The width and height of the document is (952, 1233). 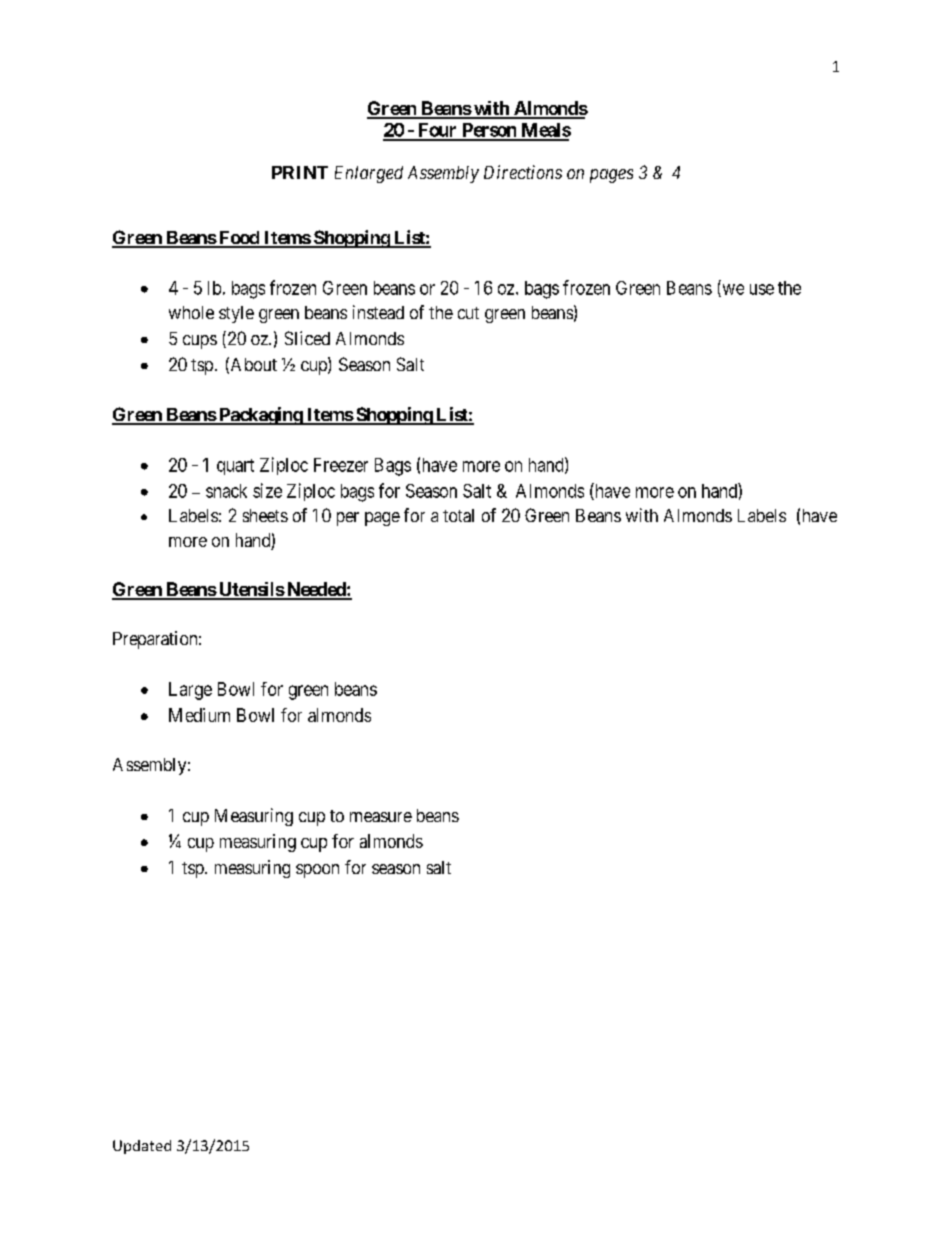 I want to click on Food, so click(x=239, y=239).
